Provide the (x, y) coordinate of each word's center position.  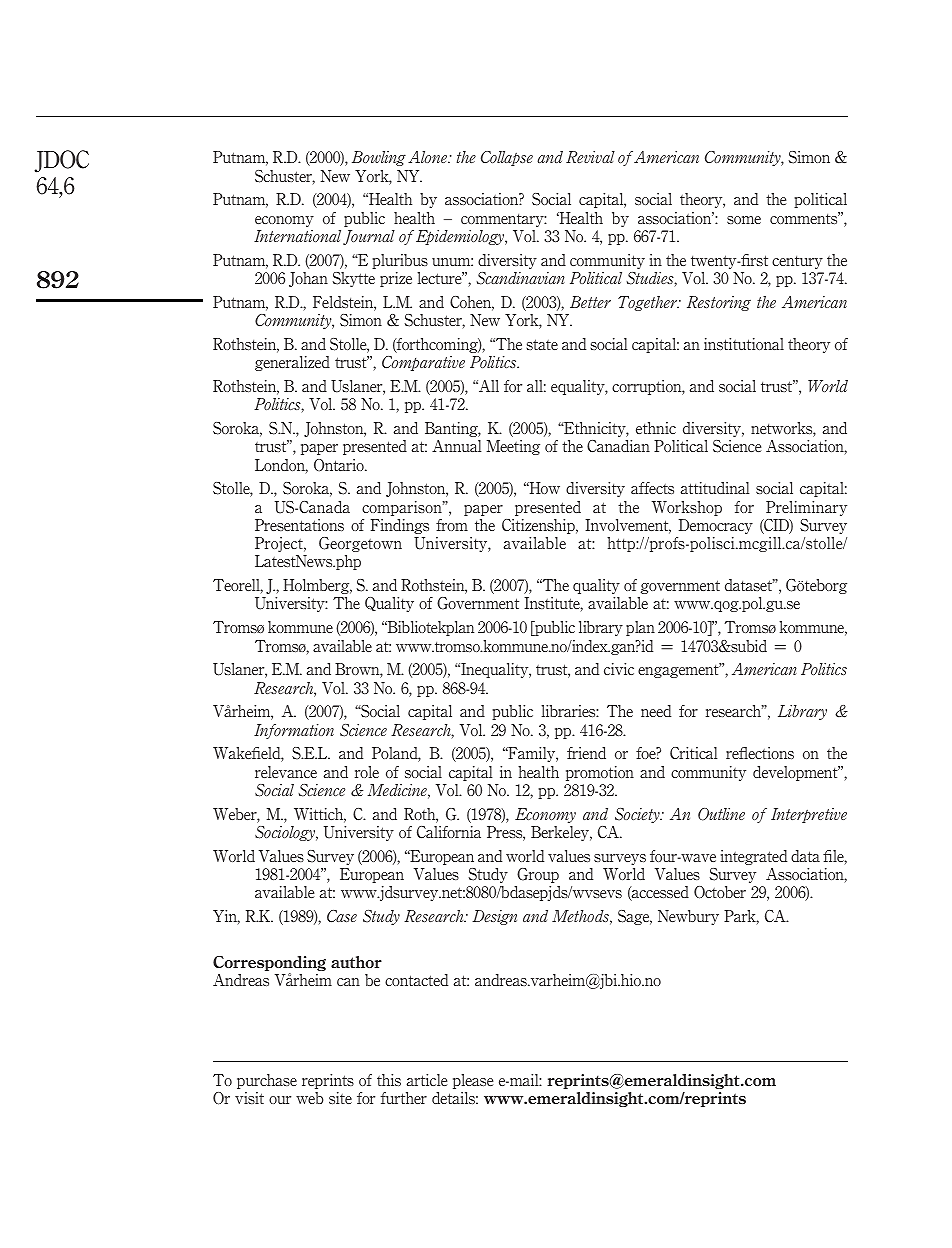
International (297, 236)
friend (586, 753)
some (744, 220)
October (720, 892)
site (340, 1098)
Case (342, 916)
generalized (292, 363)
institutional (744, 344)
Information (294, 731)
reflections (760, 753)
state (542, 344)
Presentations (299, 525)
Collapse (507, 158)
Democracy (716, 526)
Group (538, 875)
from (452, 525)
